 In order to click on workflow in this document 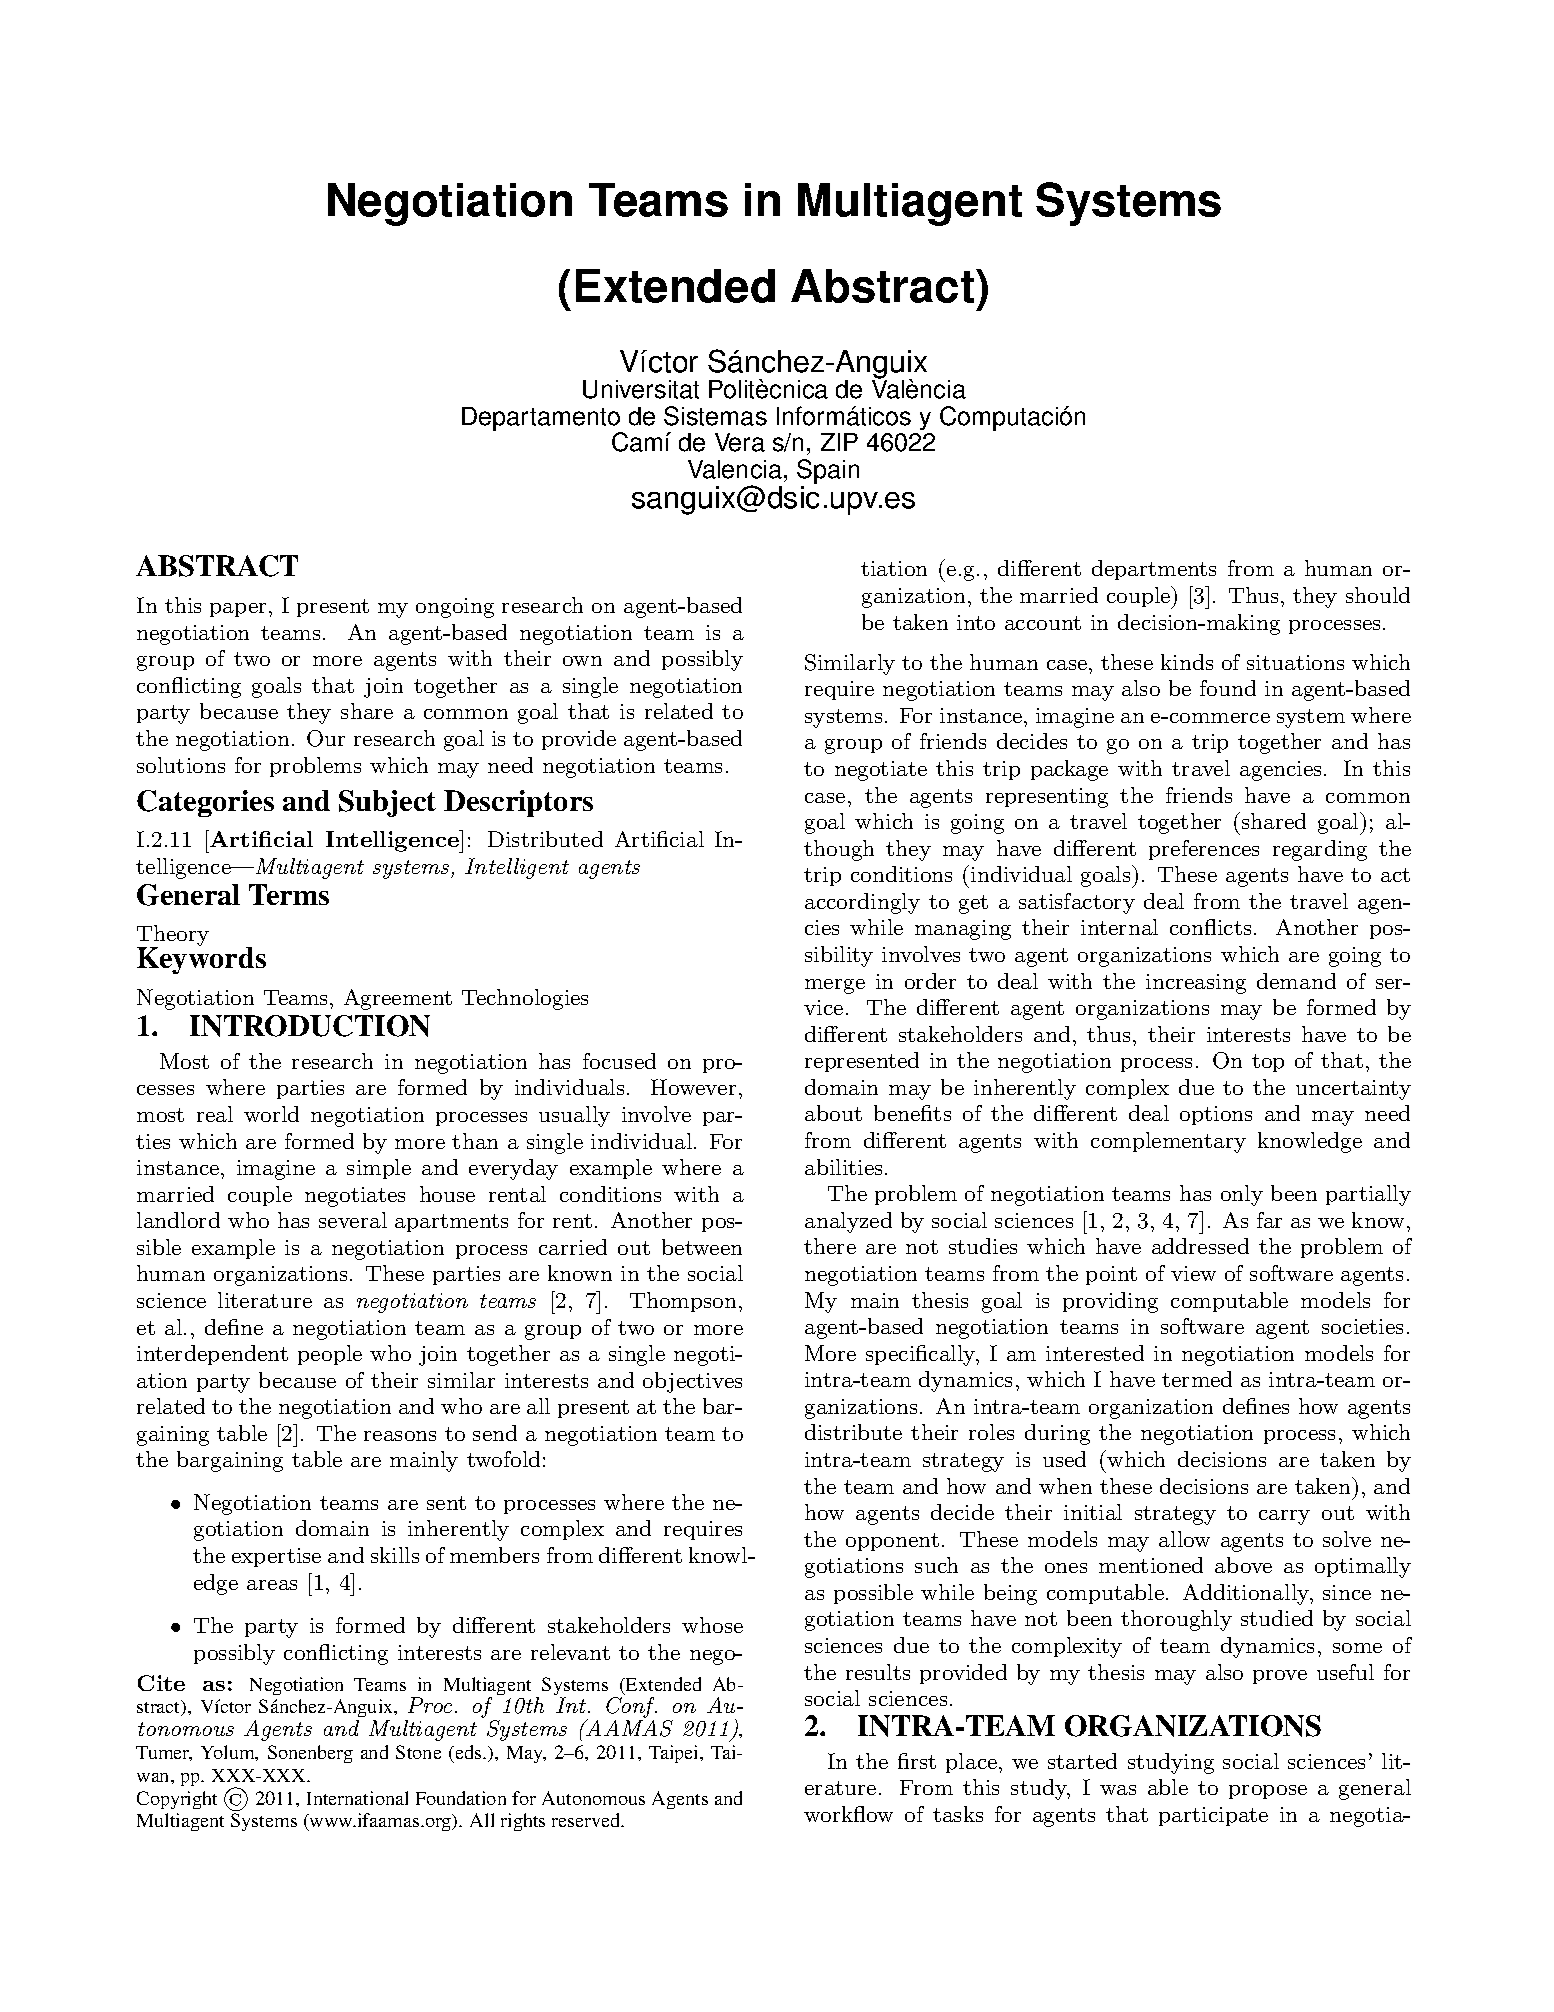, I will do `click(848, 1814)`.
